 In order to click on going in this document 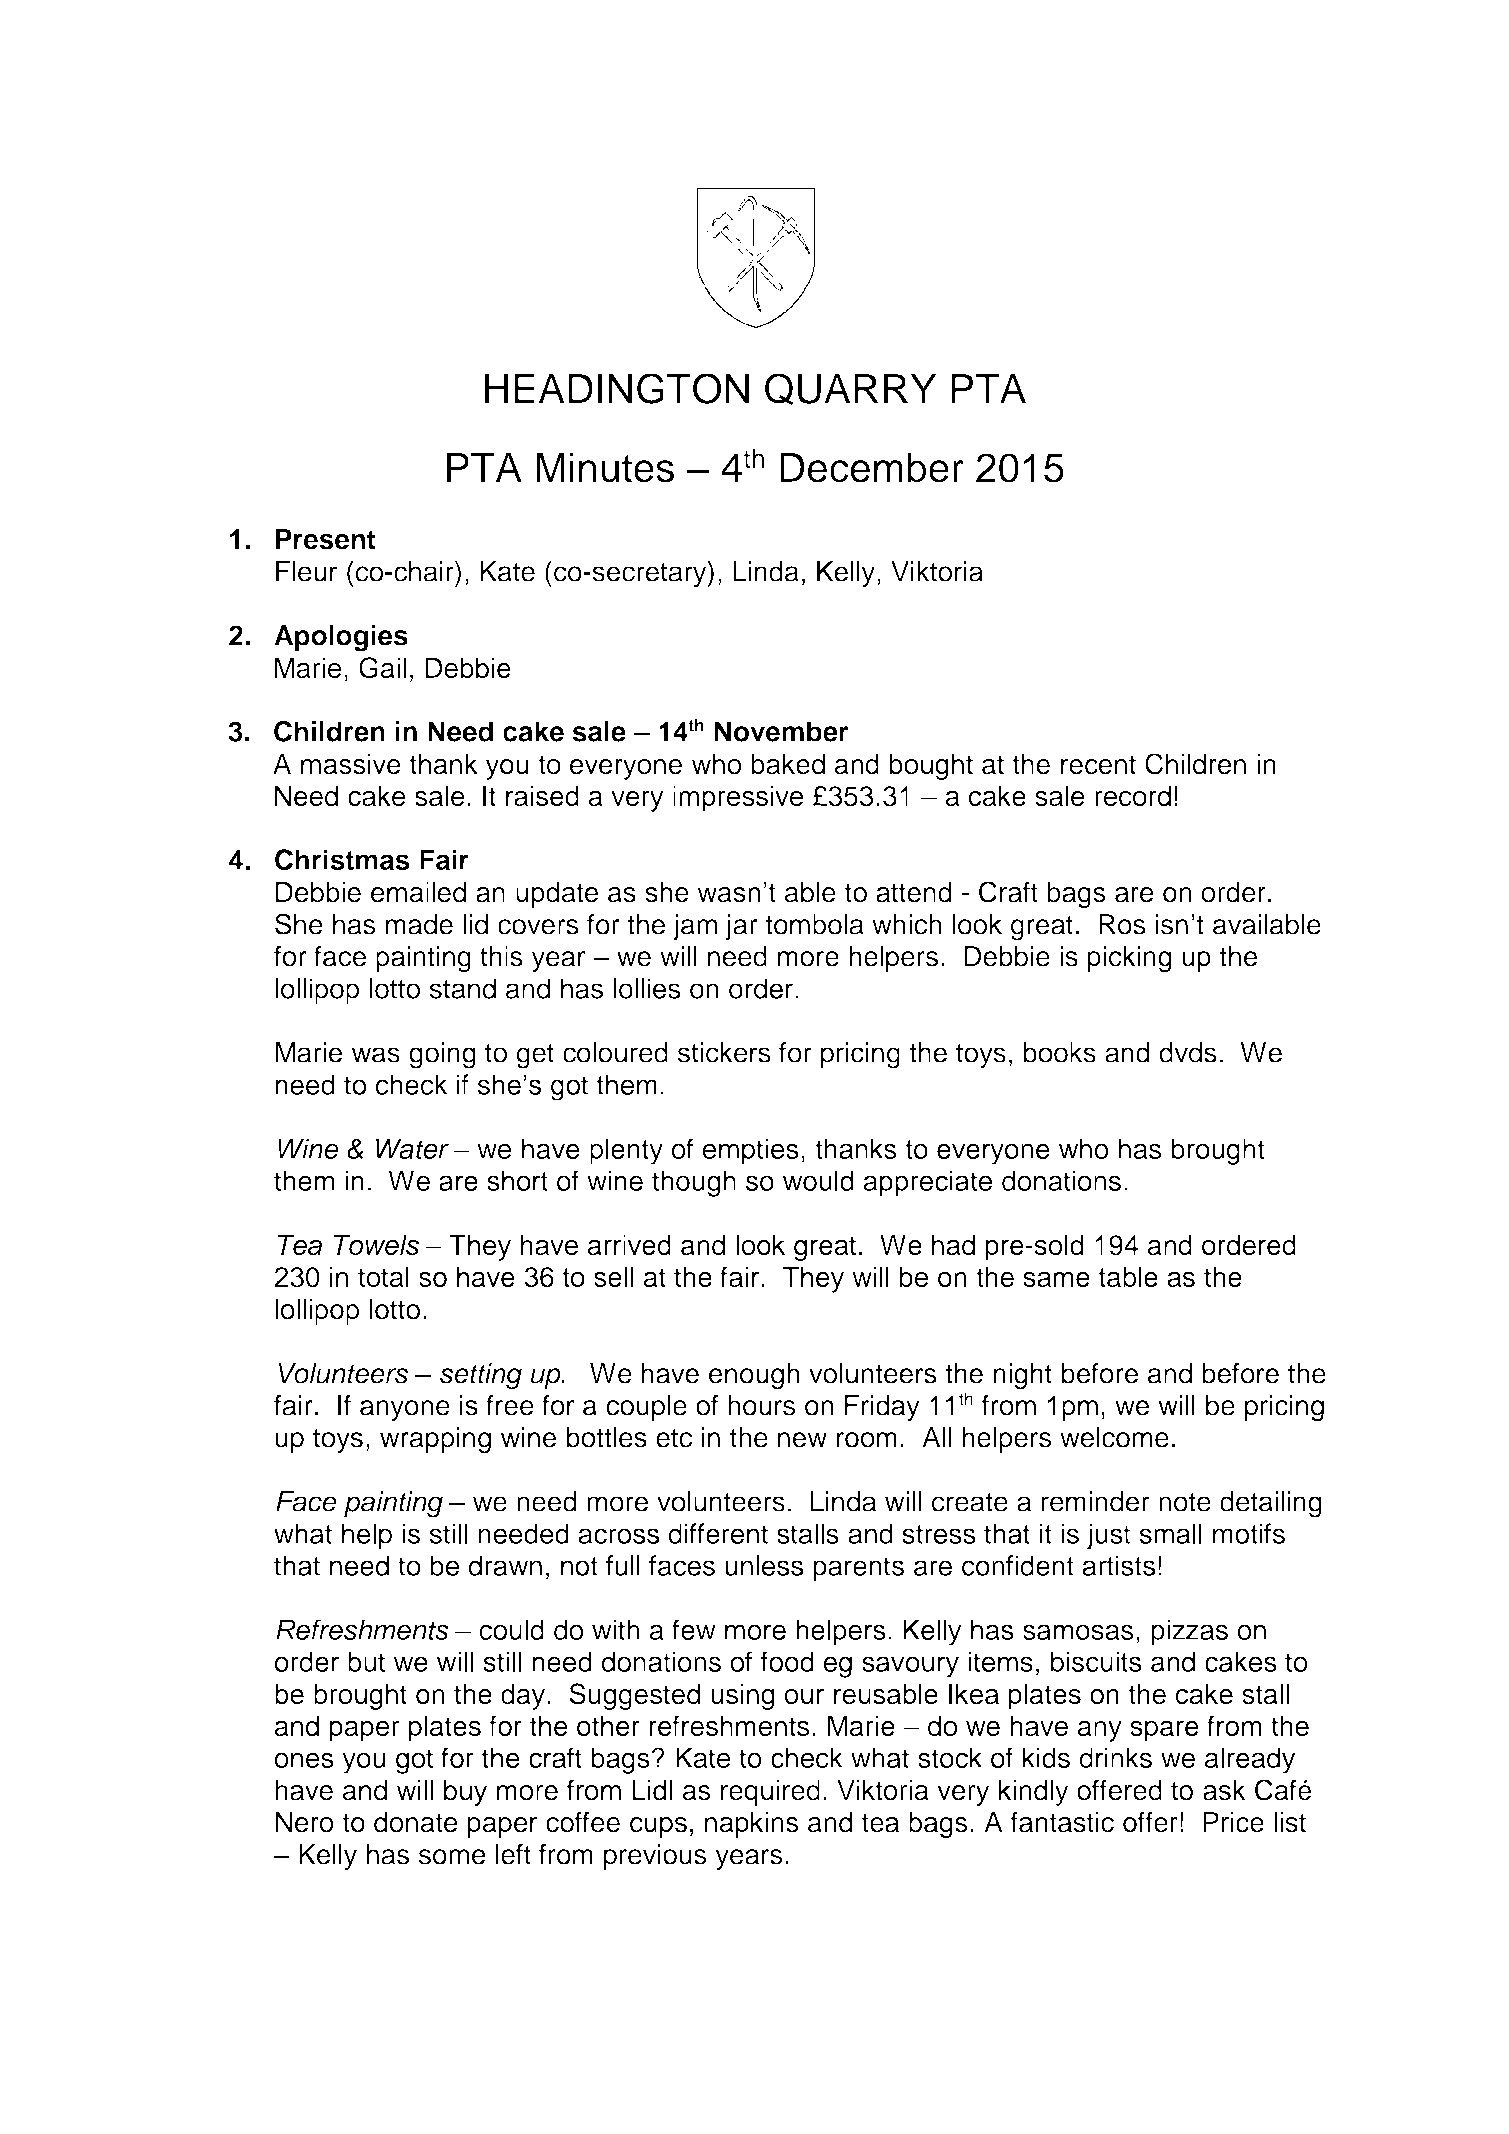, I will do `click(442, 1055)`.
